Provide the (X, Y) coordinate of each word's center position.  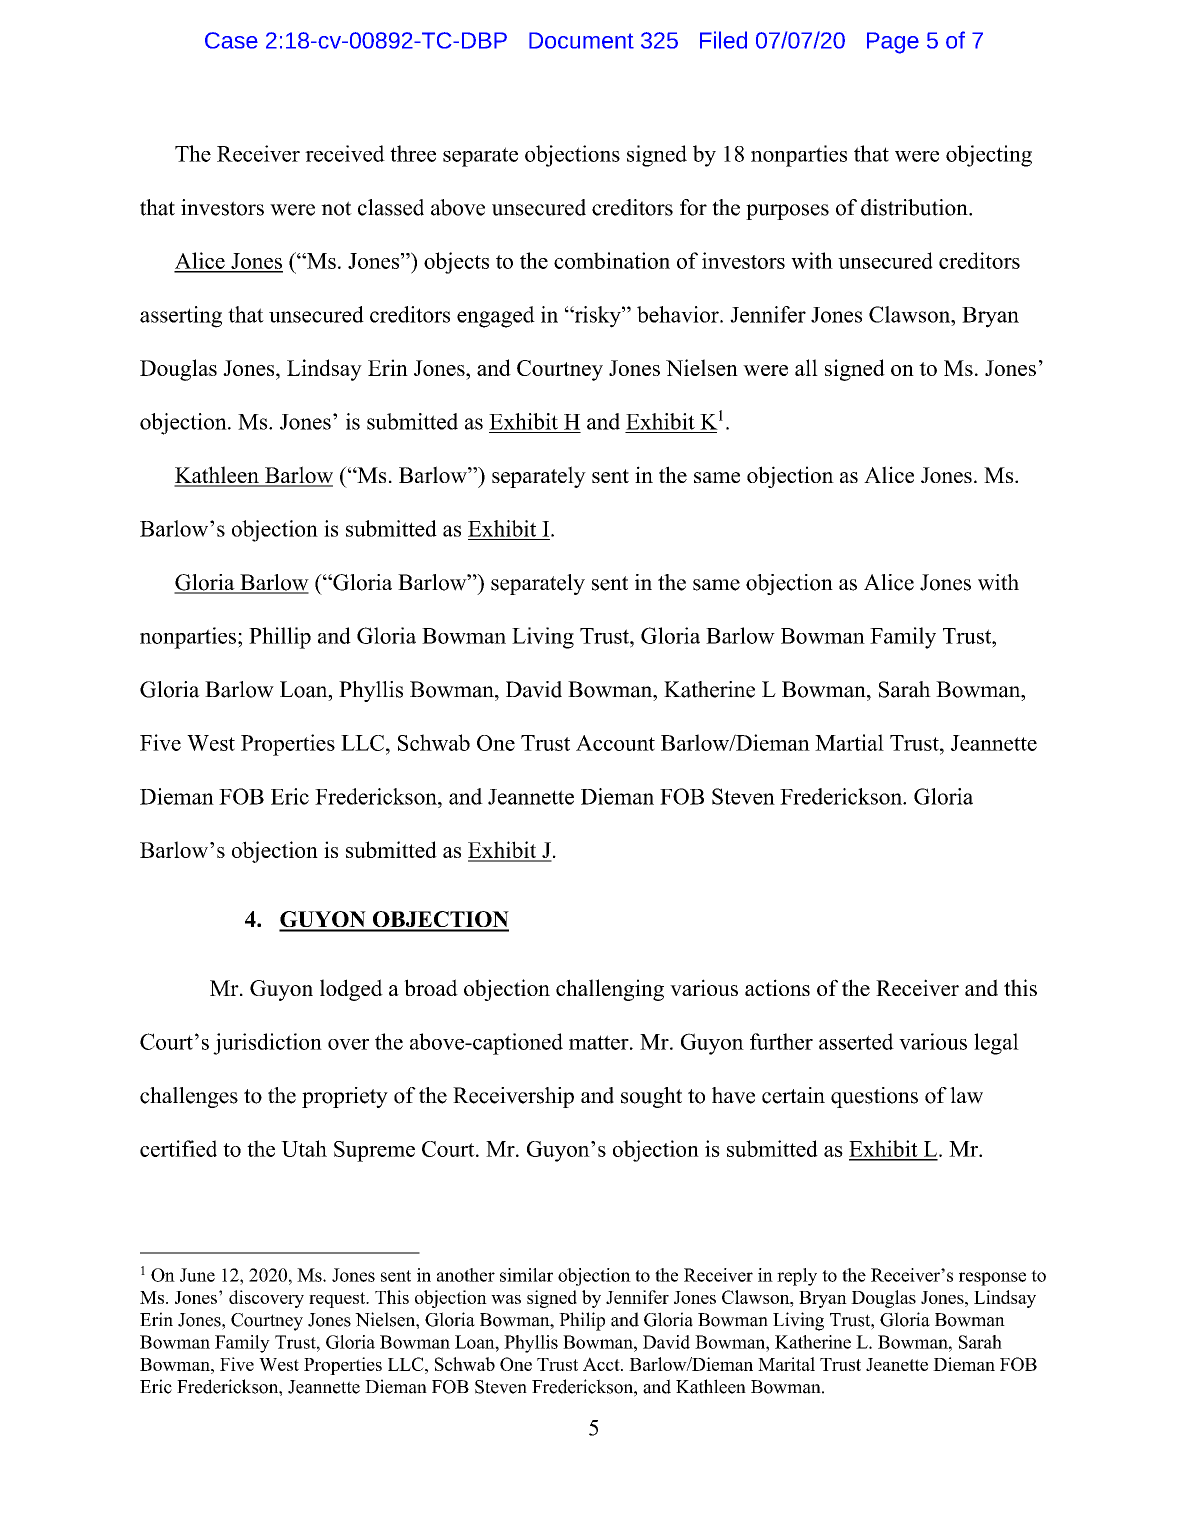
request (338, 1300)
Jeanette (897, 1364)
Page (893, 43)
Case (231, 40)
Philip (582, 1321)
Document (581, 40)
